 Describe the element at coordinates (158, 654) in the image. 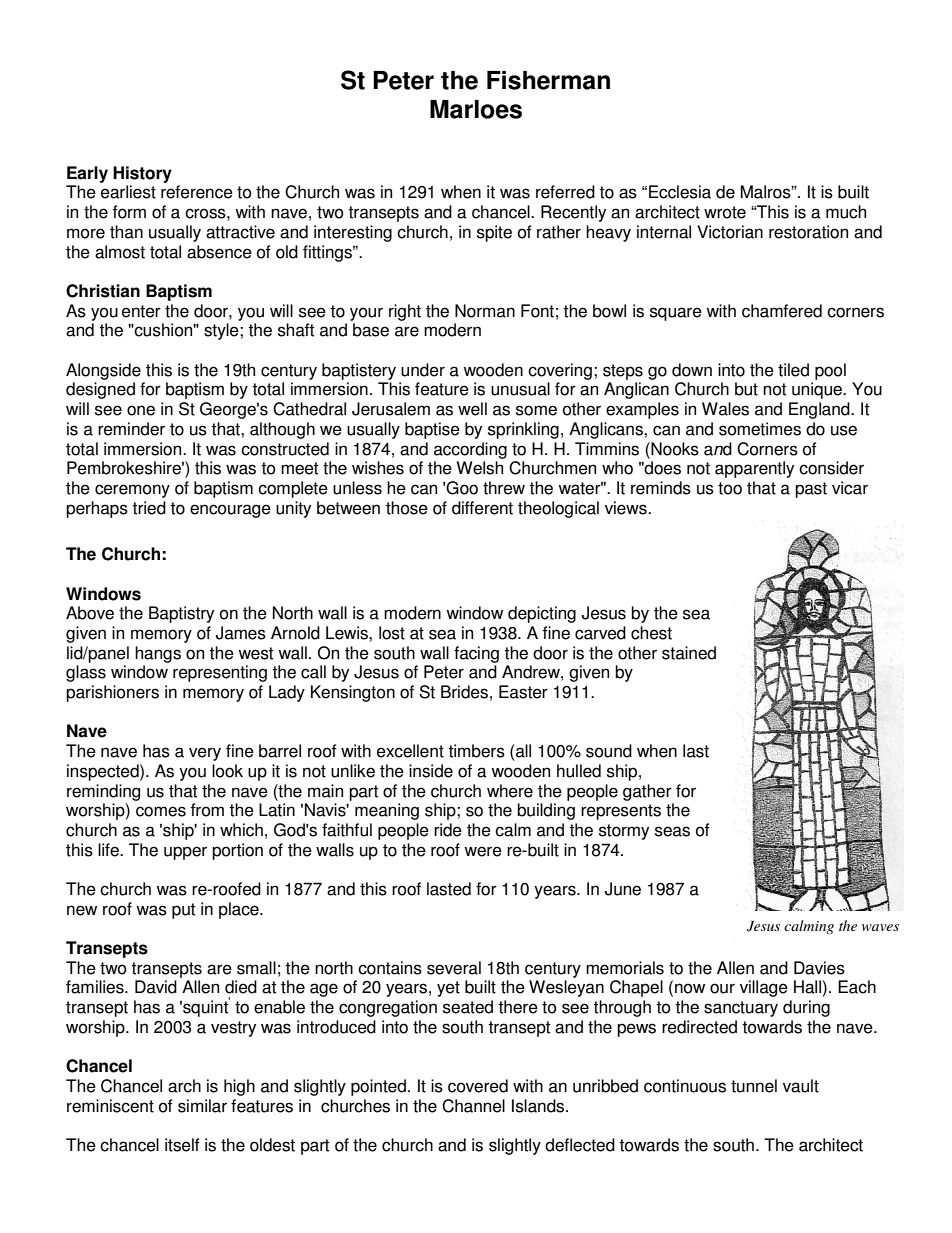

I see `hangs` at that location.
